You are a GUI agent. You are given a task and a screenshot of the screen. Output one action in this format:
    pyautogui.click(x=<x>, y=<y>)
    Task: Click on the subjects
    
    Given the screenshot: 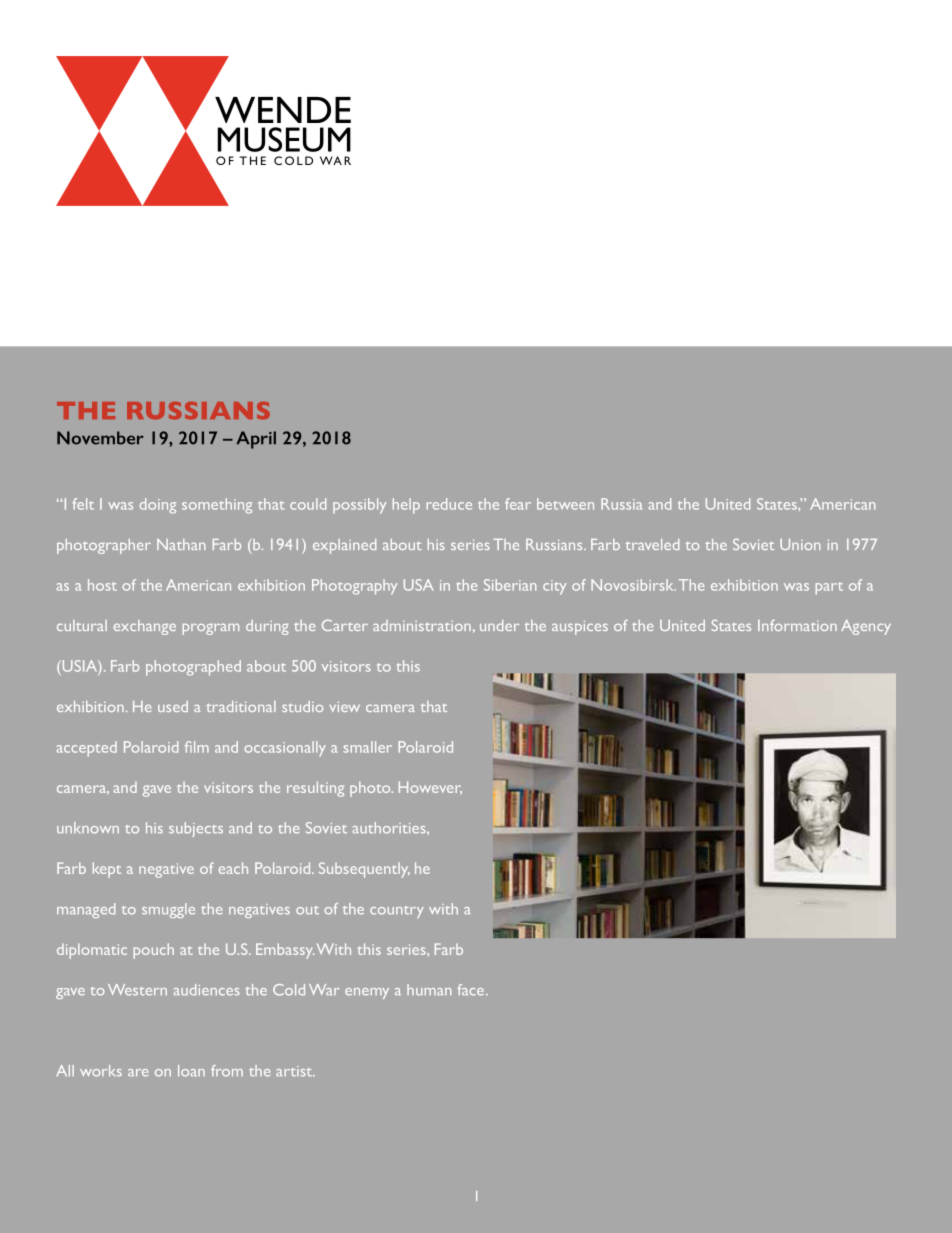 What is the action you would take?
    pyautogui.click(x=196, y=829)
